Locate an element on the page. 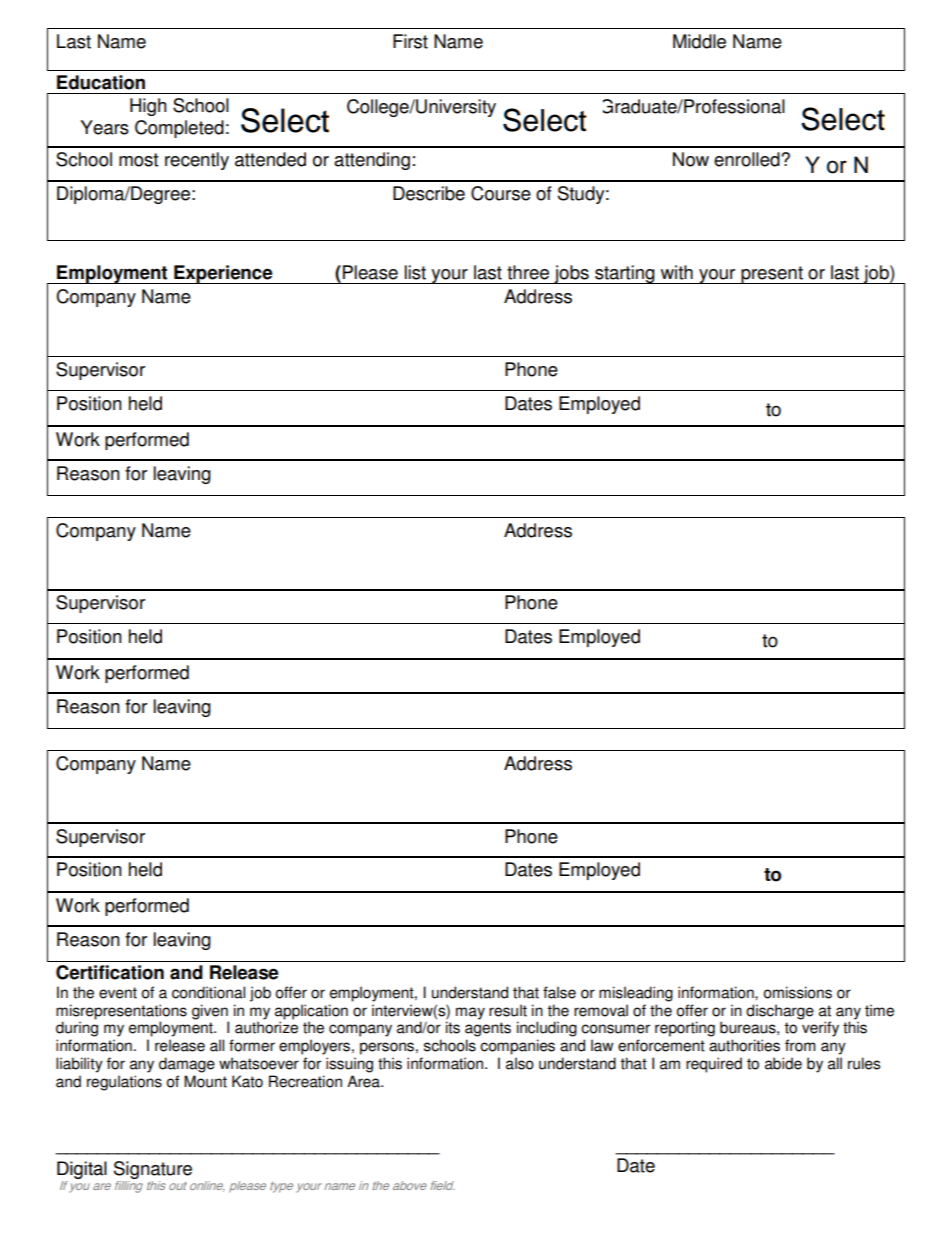  Experience is located at coordinates (223, 274).
